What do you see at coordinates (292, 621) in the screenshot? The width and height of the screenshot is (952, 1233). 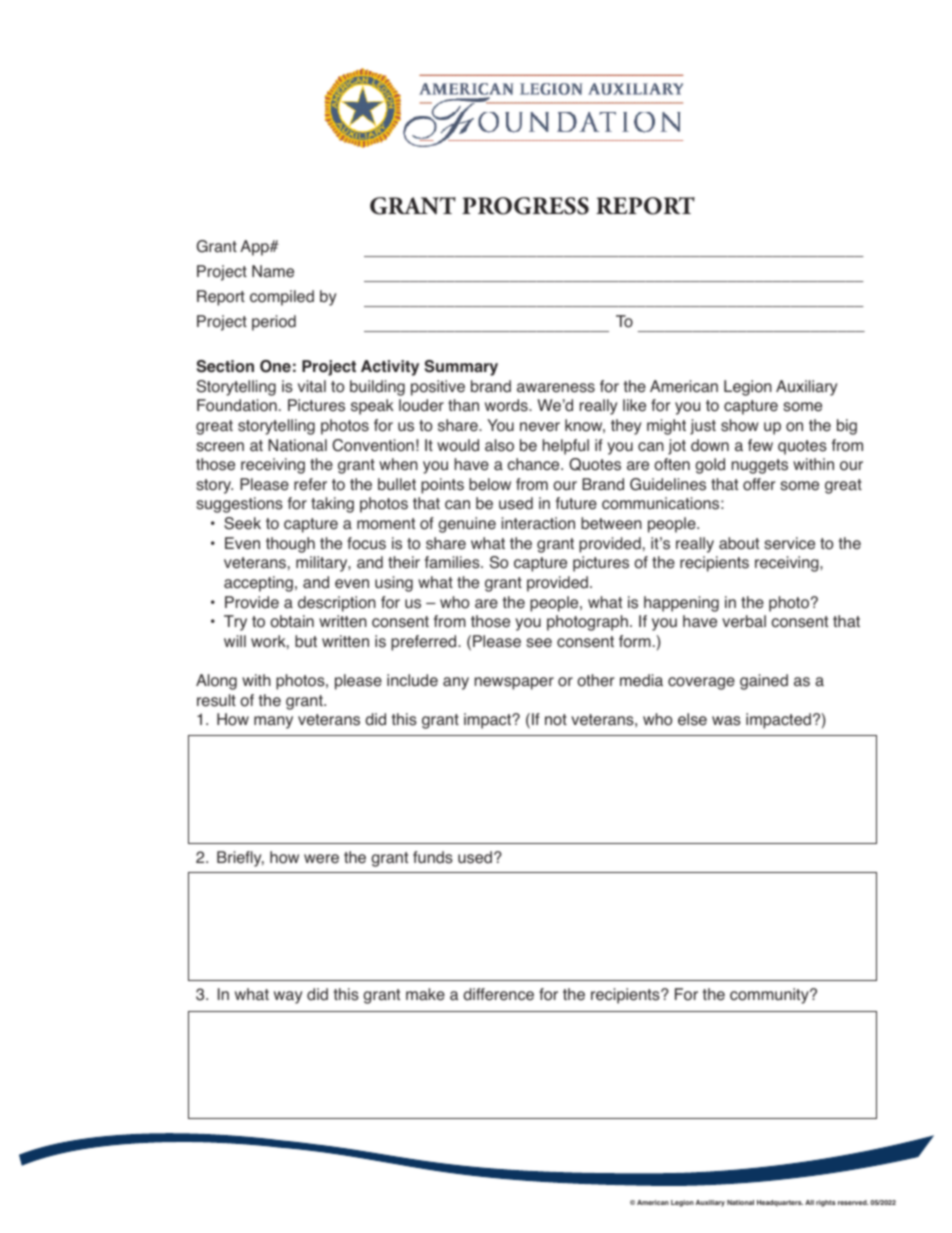 I see `obtain` at bounding box center [292, 621].
